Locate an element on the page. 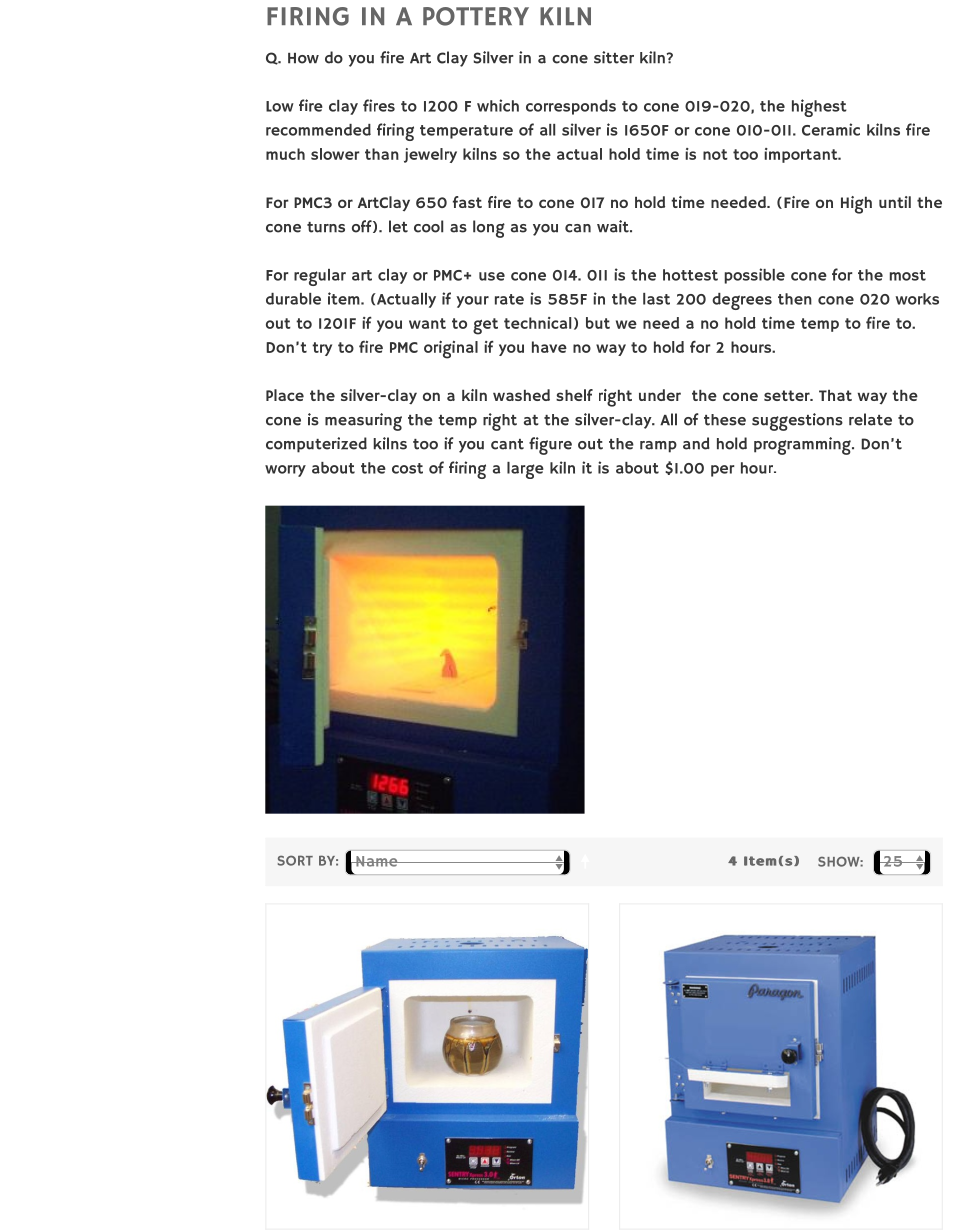 The height and width of the page is (1232, 967). programming is located at coordinates (803, 446).
